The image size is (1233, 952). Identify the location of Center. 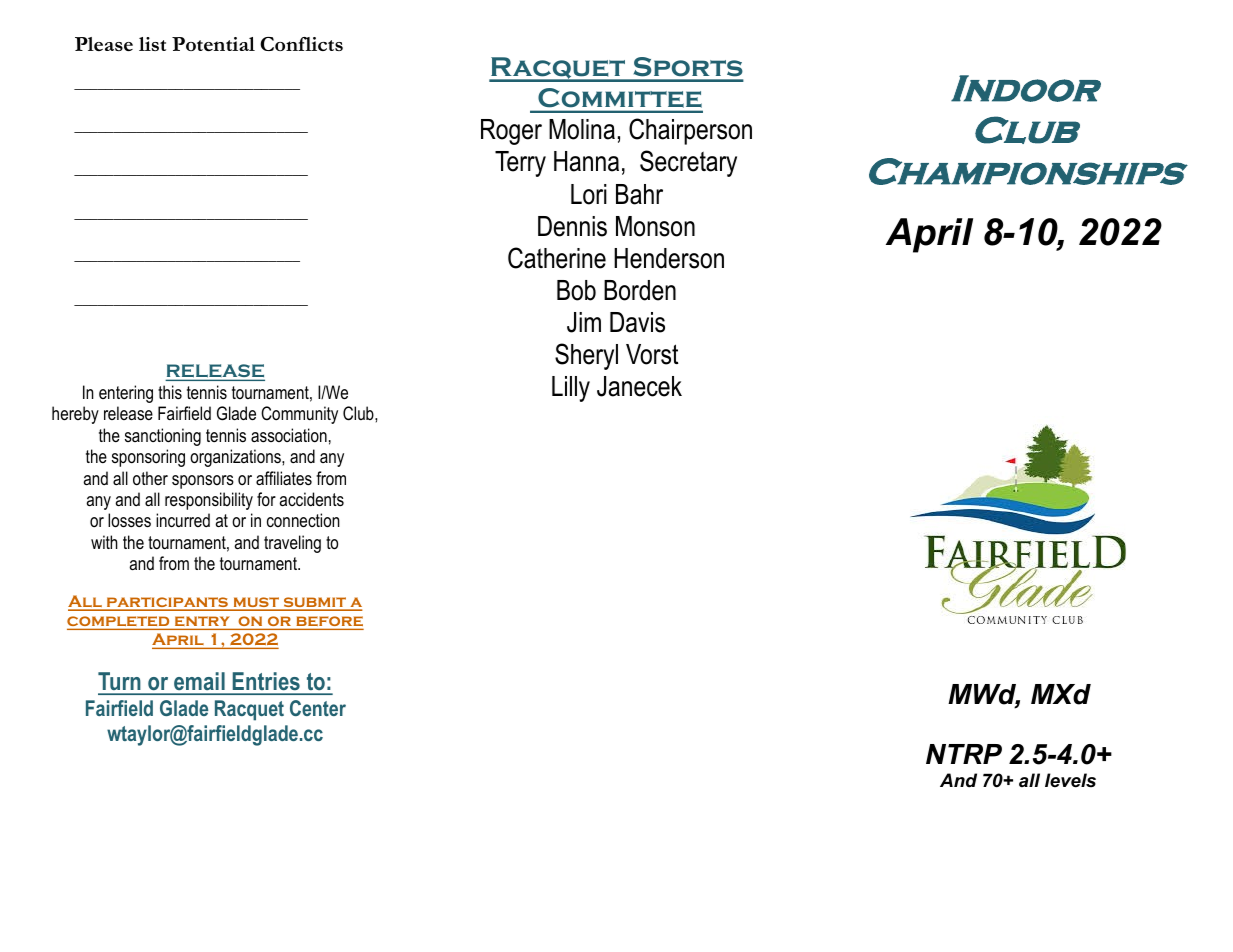
(318, 708).
